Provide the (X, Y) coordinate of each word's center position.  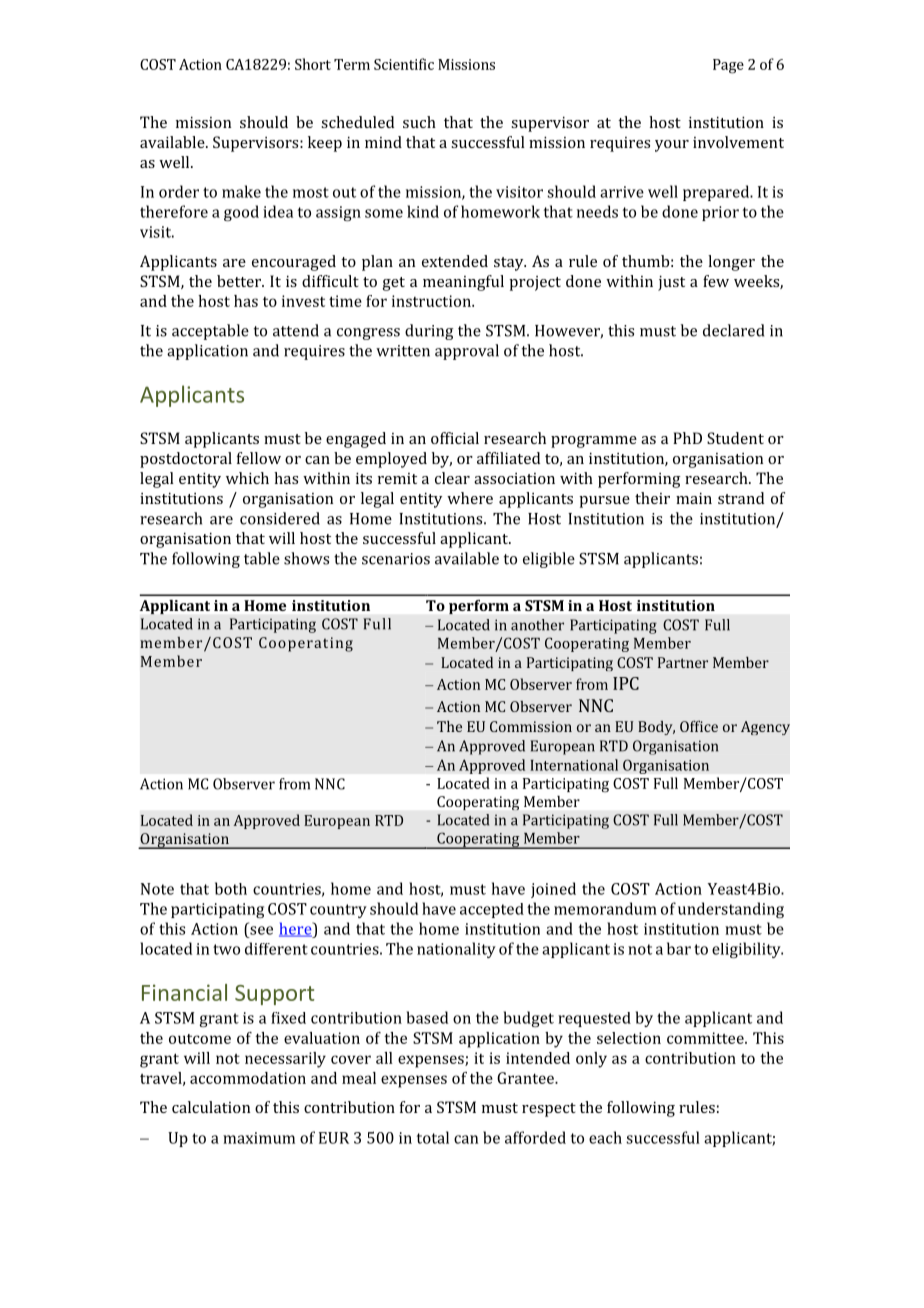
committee (706, 1038)
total (433, 1137)
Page (728, 66)
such (419, 122)
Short (313, 64)
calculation (211, 1107)
